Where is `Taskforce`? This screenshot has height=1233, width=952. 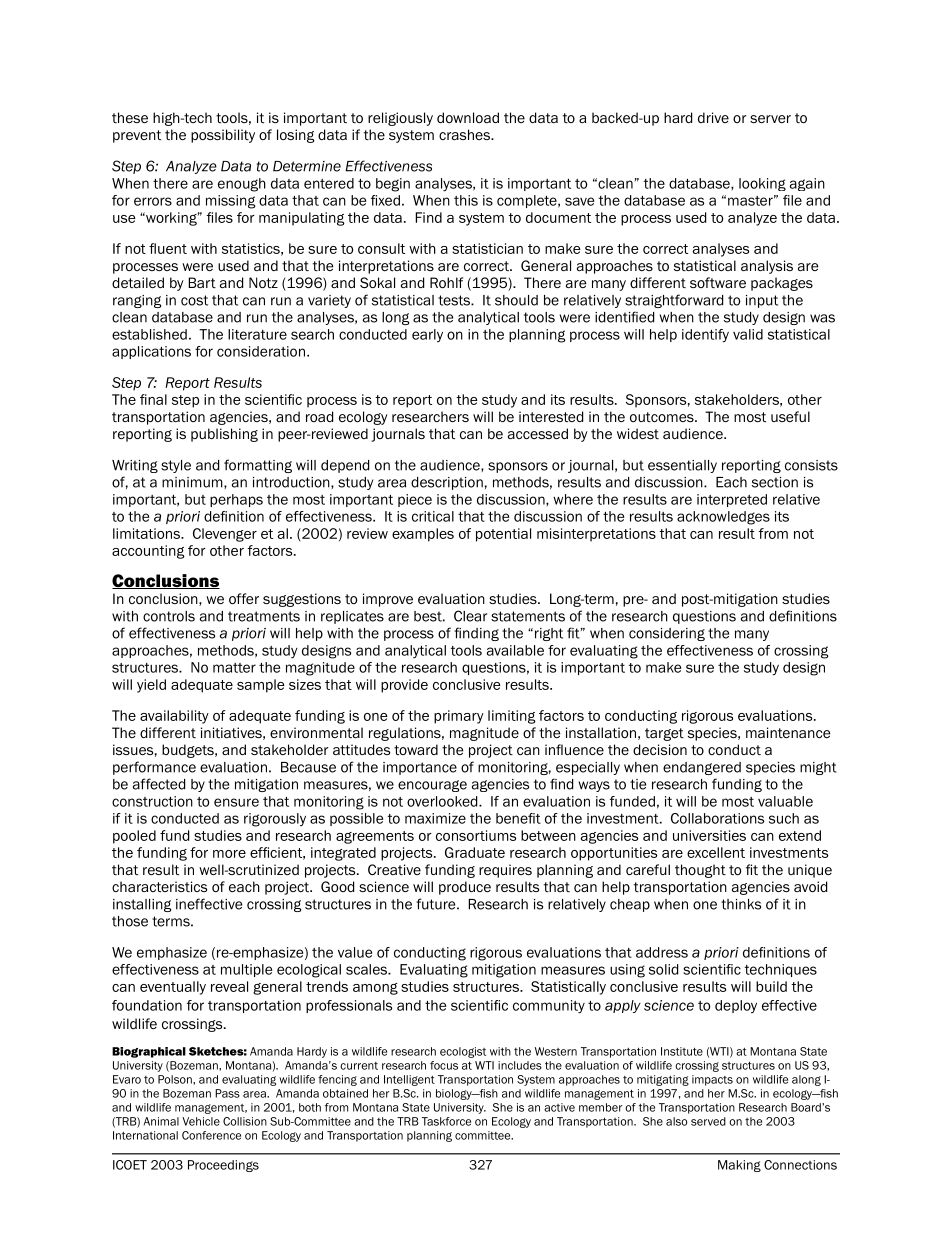 Taskforce is located at coordinates (446, 1121).
